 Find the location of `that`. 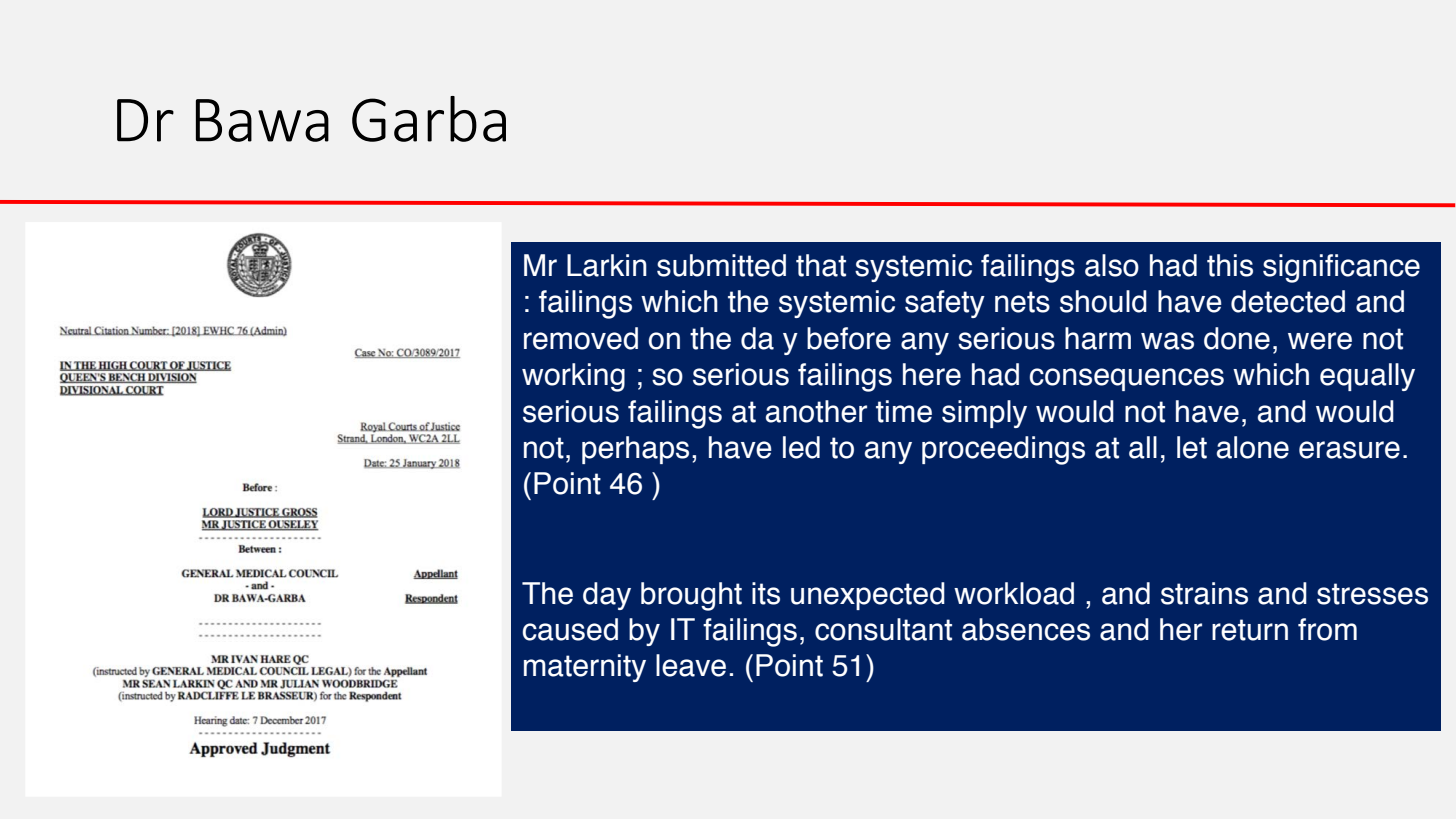

that is located at coordinates (821, 265).
